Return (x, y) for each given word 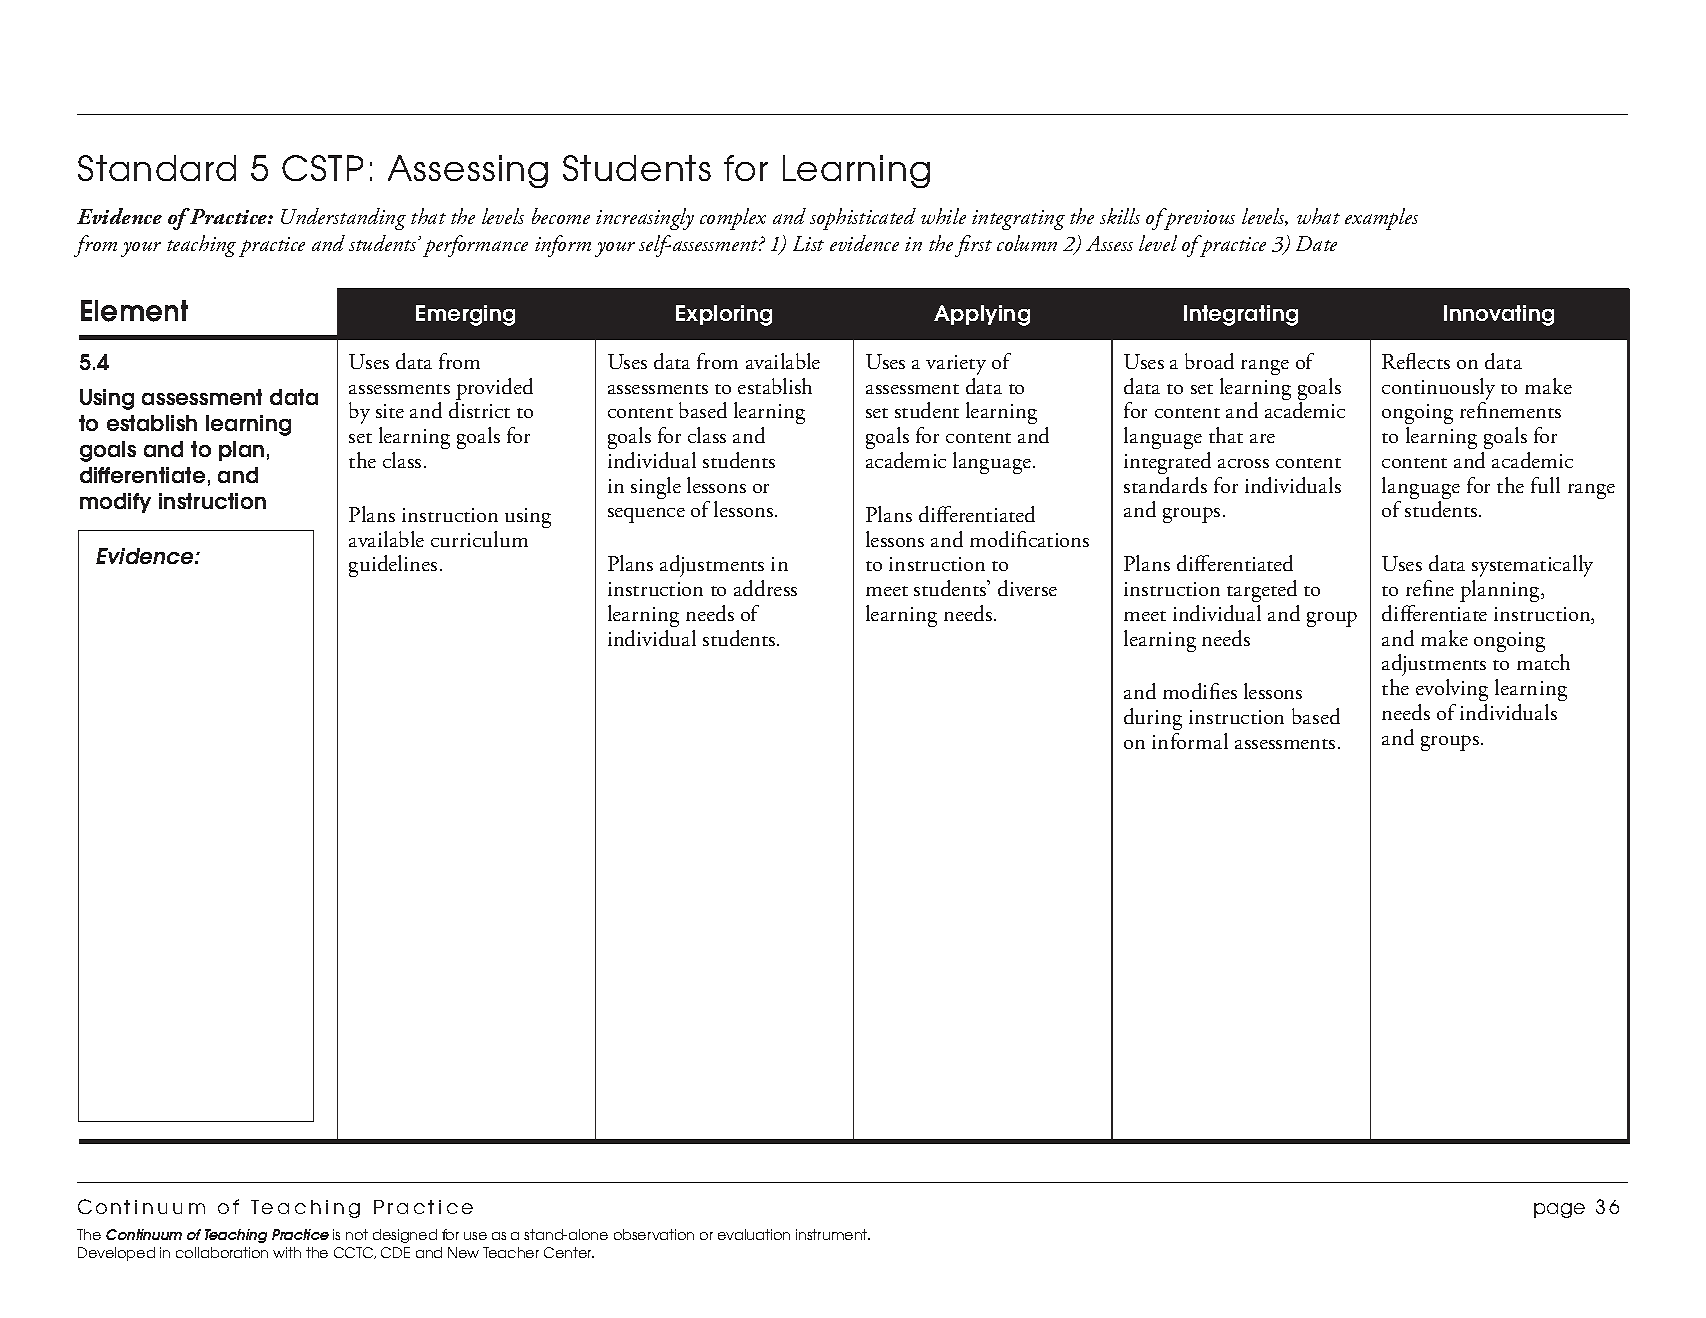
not (357, 1234)
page (1559, 1210)
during (1153, 719)
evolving (1452, 690)
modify (115, 503)
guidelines (393, 566)
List (808, 243)
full (1545, 485)
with (287, 1252)
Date (1316, 243)
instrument (833, 1234)
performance (475, 246)
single (656, 488)
